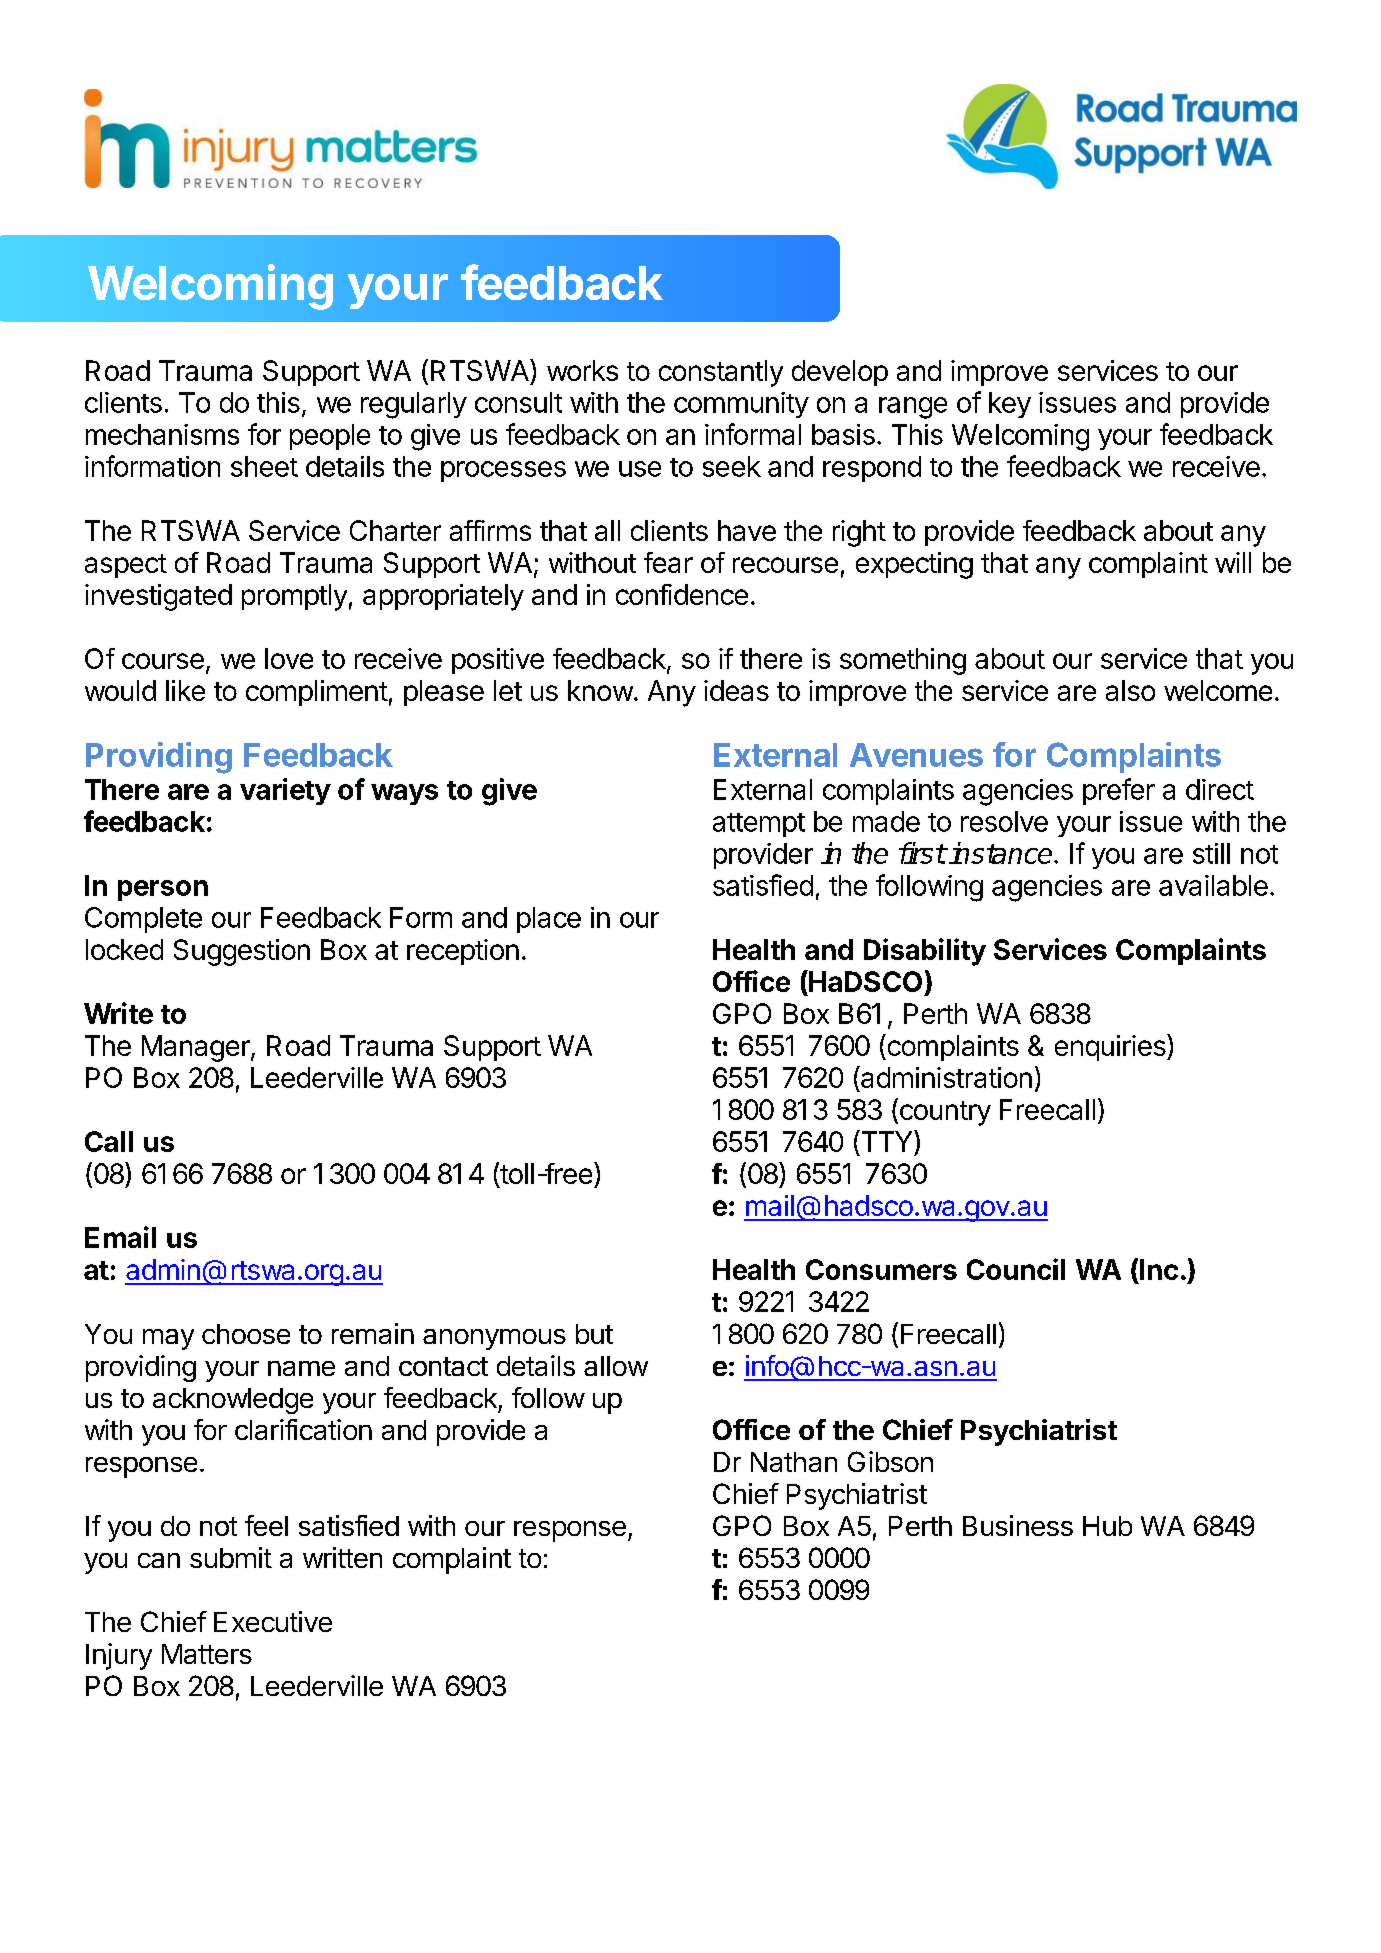 The image size is (1381, 1953). I want to click on variety, so click(285, 791).
